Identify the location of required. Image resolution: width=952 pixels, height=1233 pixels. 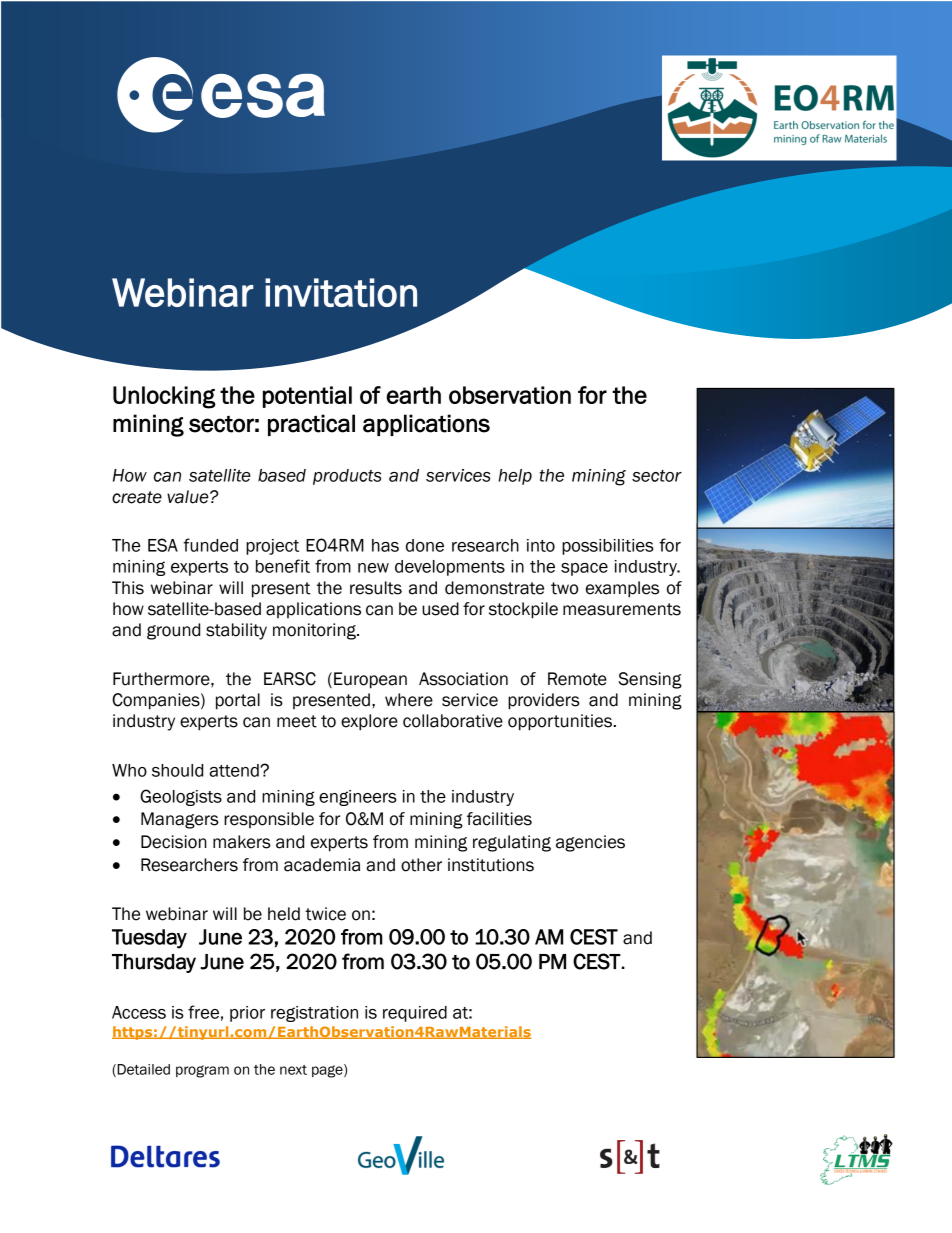
(415, 1014).
